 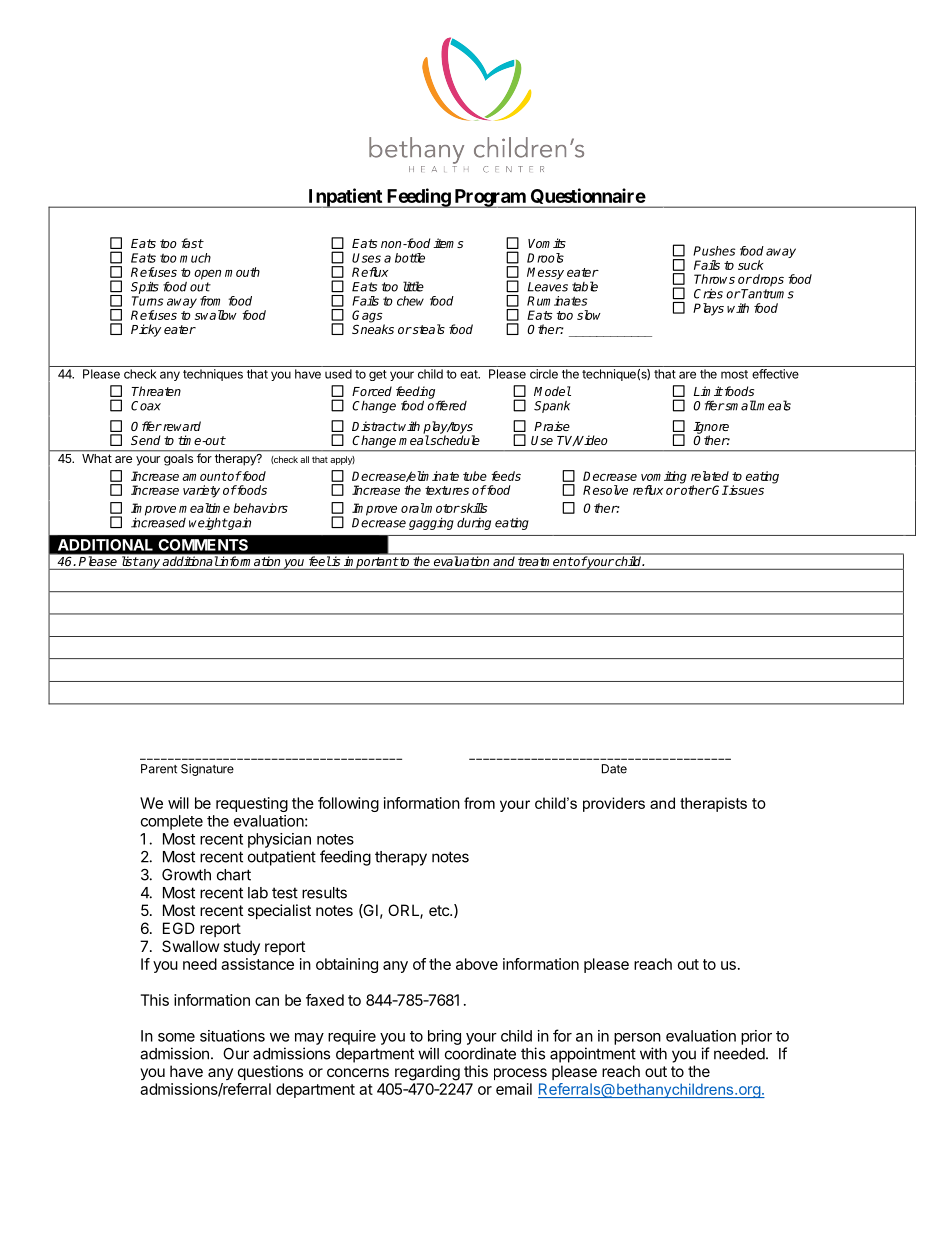 What do you see at coordinates (192, 243) in the page?
I see `fast` at bounding box center [192, 243].
